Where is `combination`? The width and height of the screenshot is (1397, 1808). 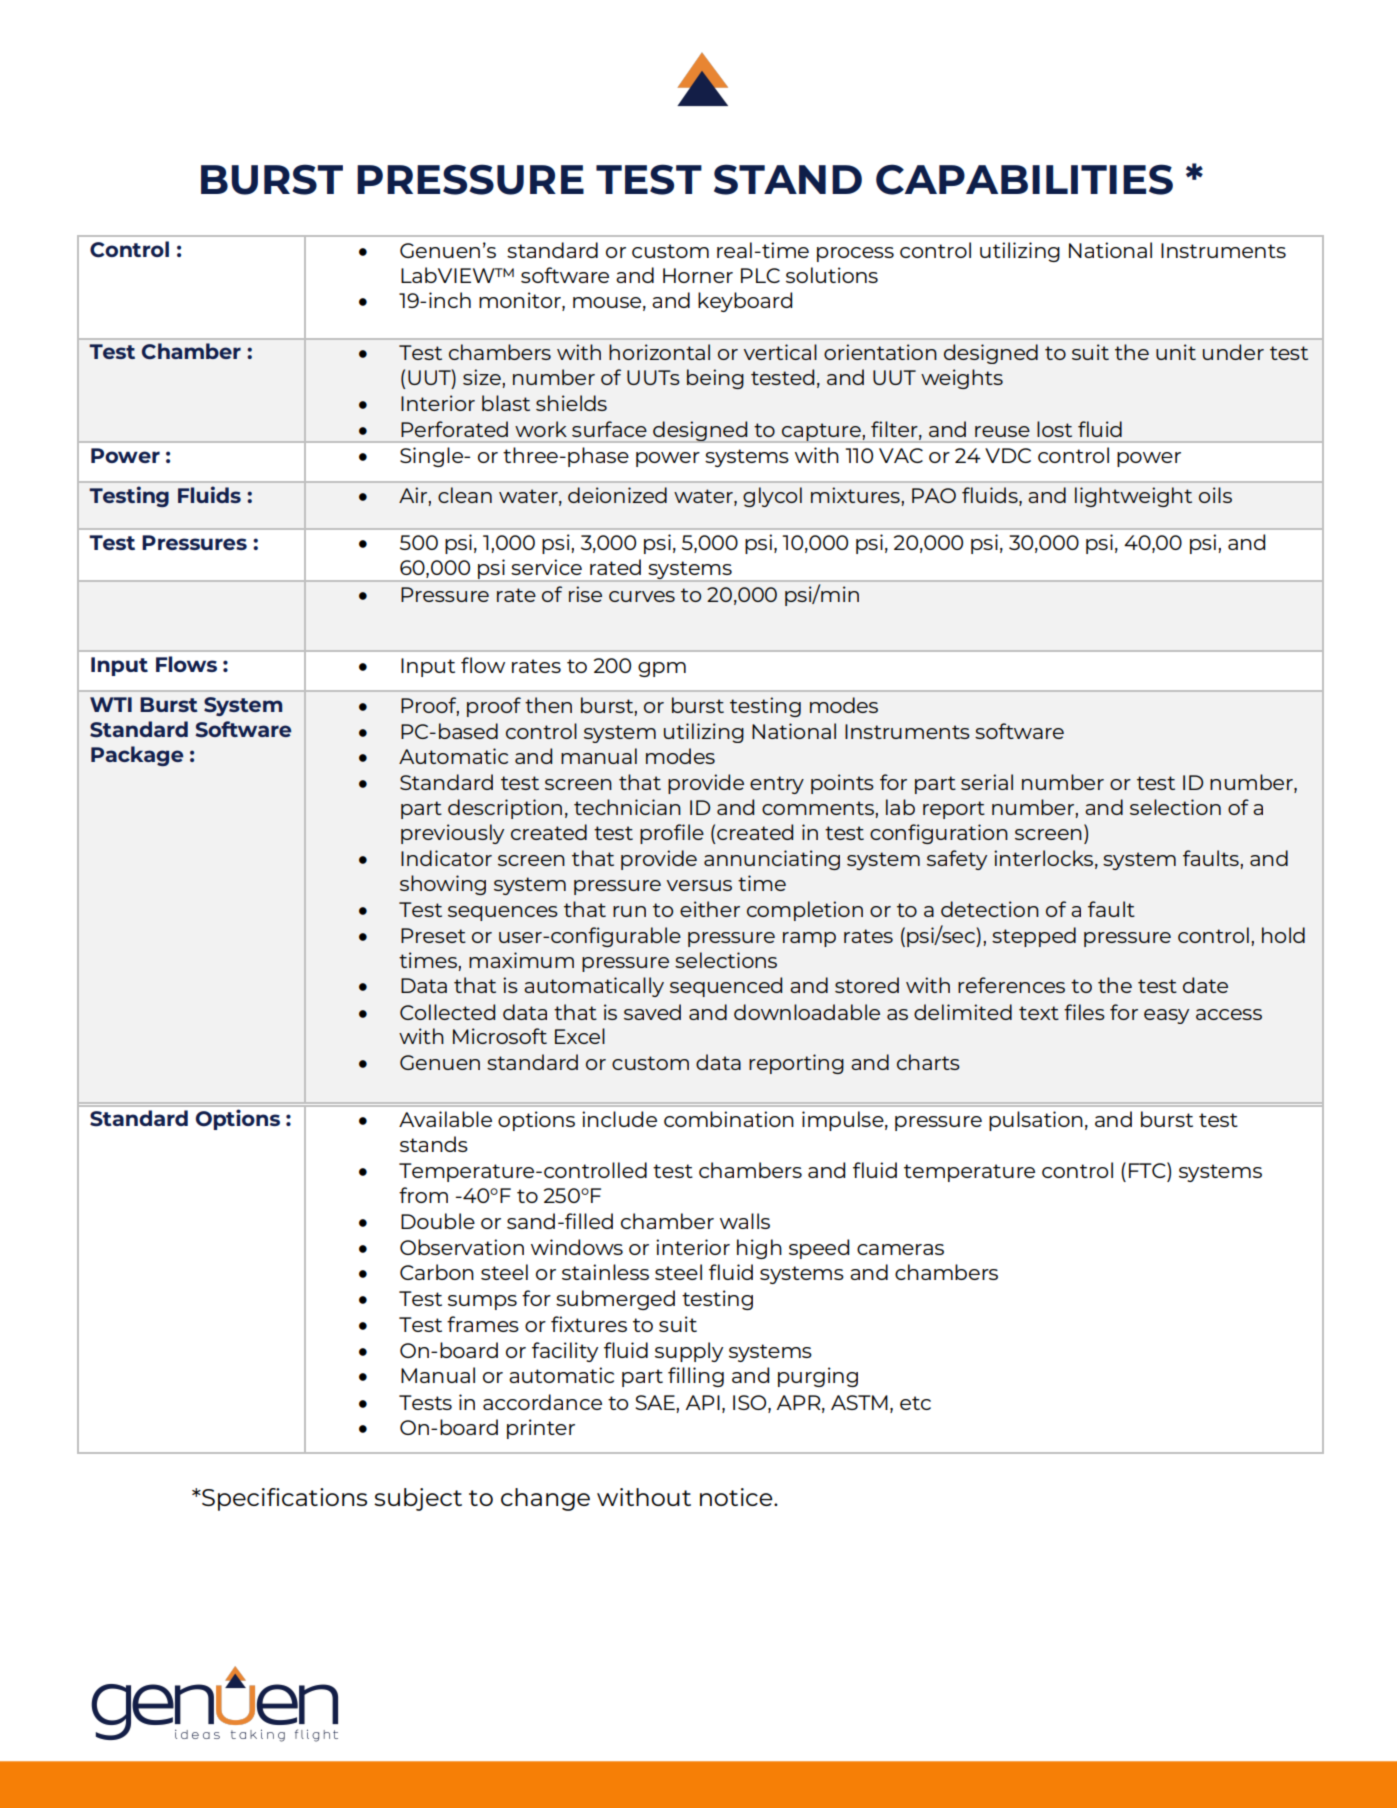 combination is located at coordinates (729, 1119).
